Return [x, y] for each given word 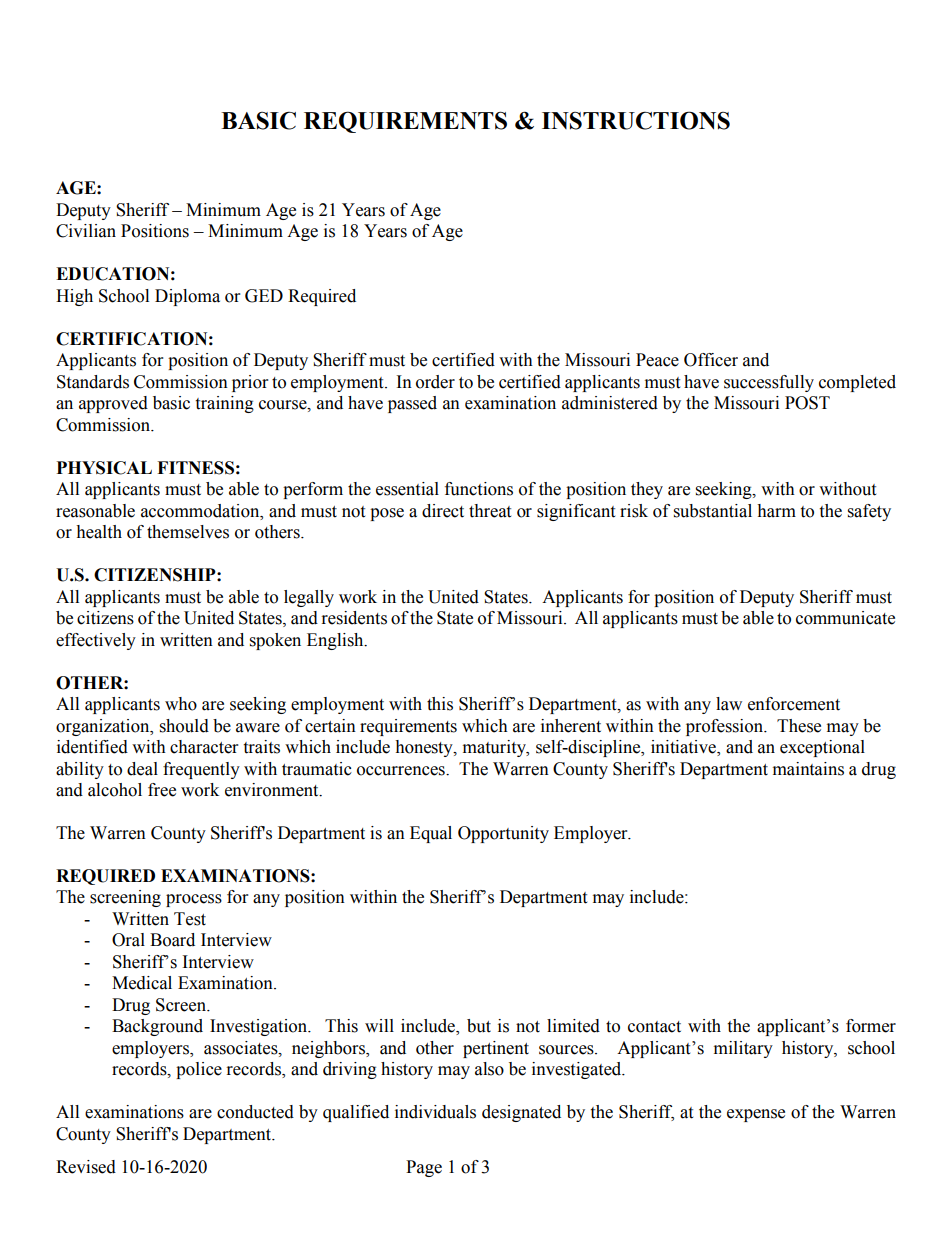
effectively [96, 641]
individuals [435, 1112]
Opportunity [503, 834]
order [435, 382]
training [224, 404]
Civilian [86, 231]
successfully [769, 383]
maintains [808, 769]
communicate [845, 618]
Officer [711, 360]
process [194, 900]
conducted [255, 1112]
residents [354, 618]
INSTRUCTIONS [636, 120]
